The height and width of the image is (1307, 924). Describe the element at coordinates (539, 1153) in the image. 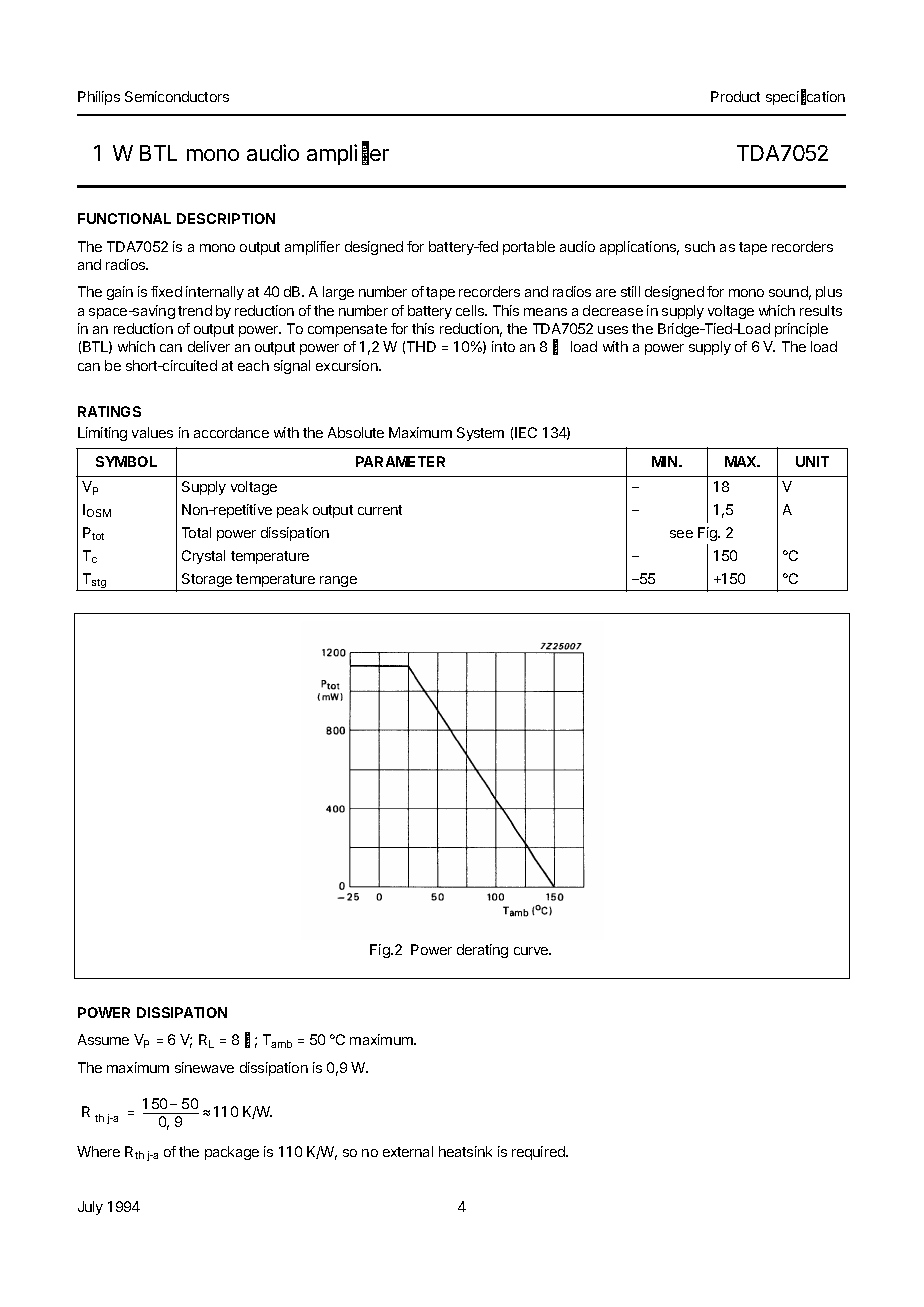

I see `required` at that location.
